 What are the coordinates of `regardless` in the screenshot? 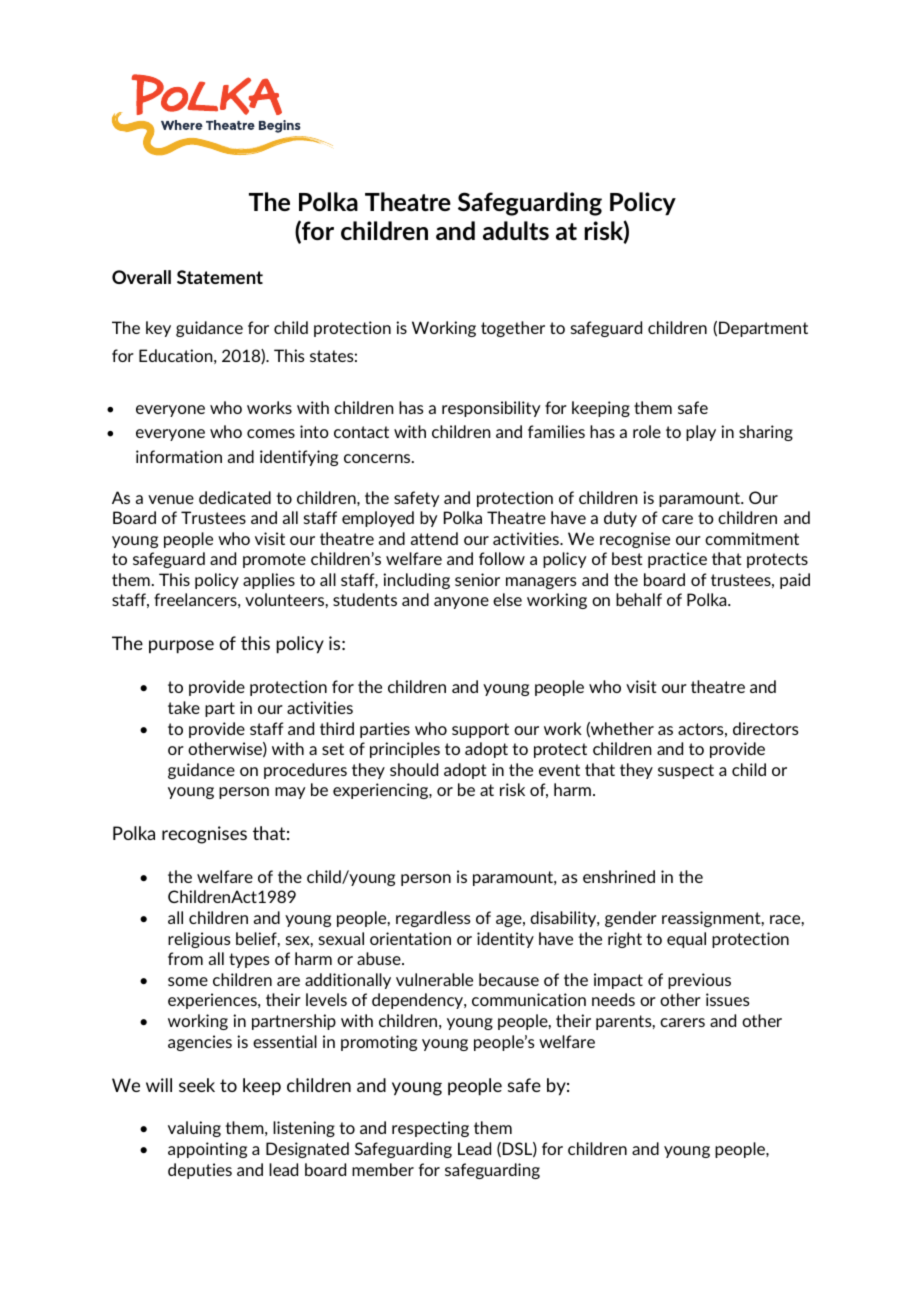 It's located at (433, 919).
